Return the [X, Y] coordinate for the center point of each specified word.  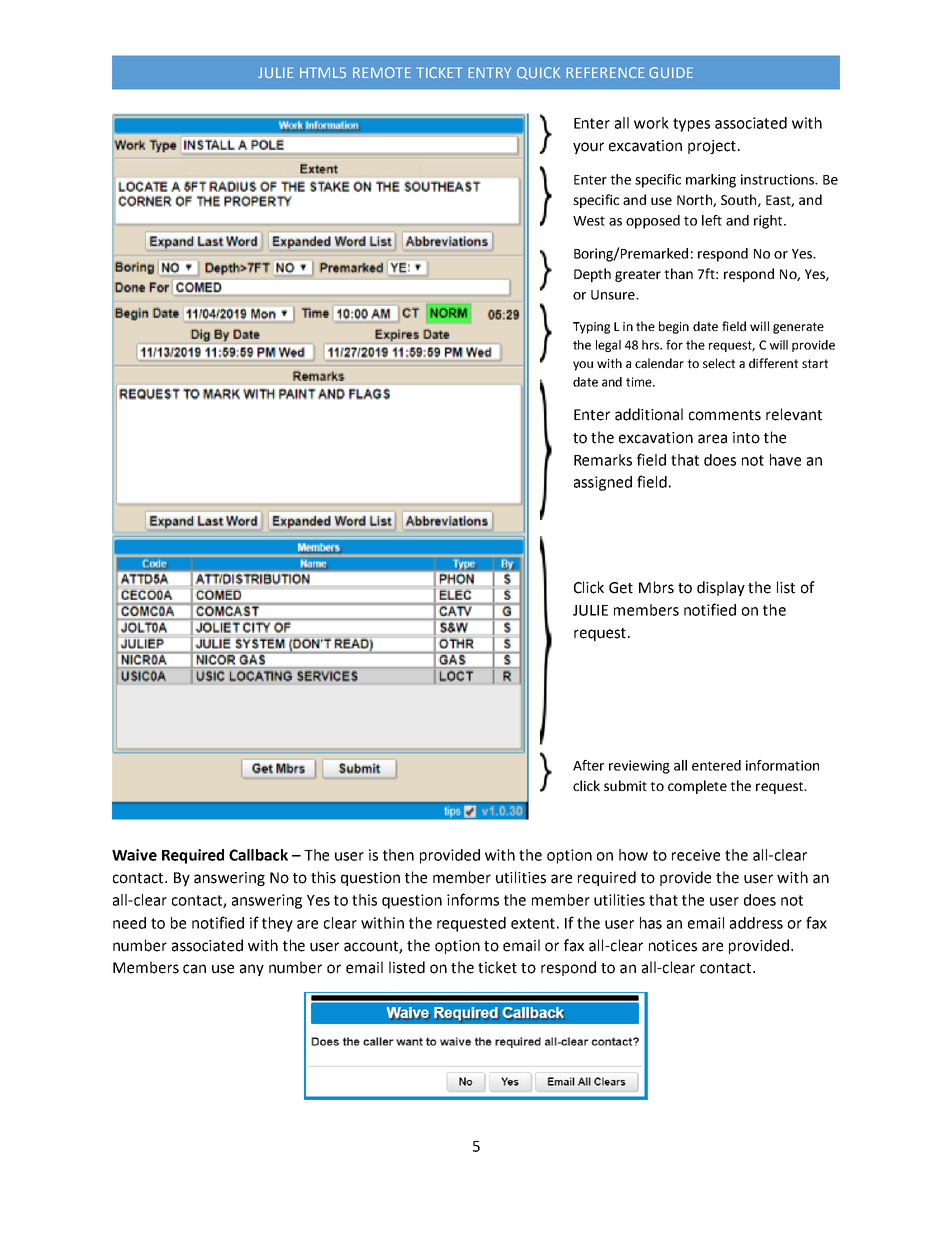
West [589, 221]
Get [621, 588]
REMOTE [382, 72]
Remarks [603, 460]
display [721, 588]
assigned [603, 483]
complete [697, 787]
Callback [258, 855]
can [194, 969]
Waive [134, 855]
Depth [592, 275]
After [588, 765]
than [678, 273]
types [691, 125]
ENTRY [489, 72]
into [746, 438]
